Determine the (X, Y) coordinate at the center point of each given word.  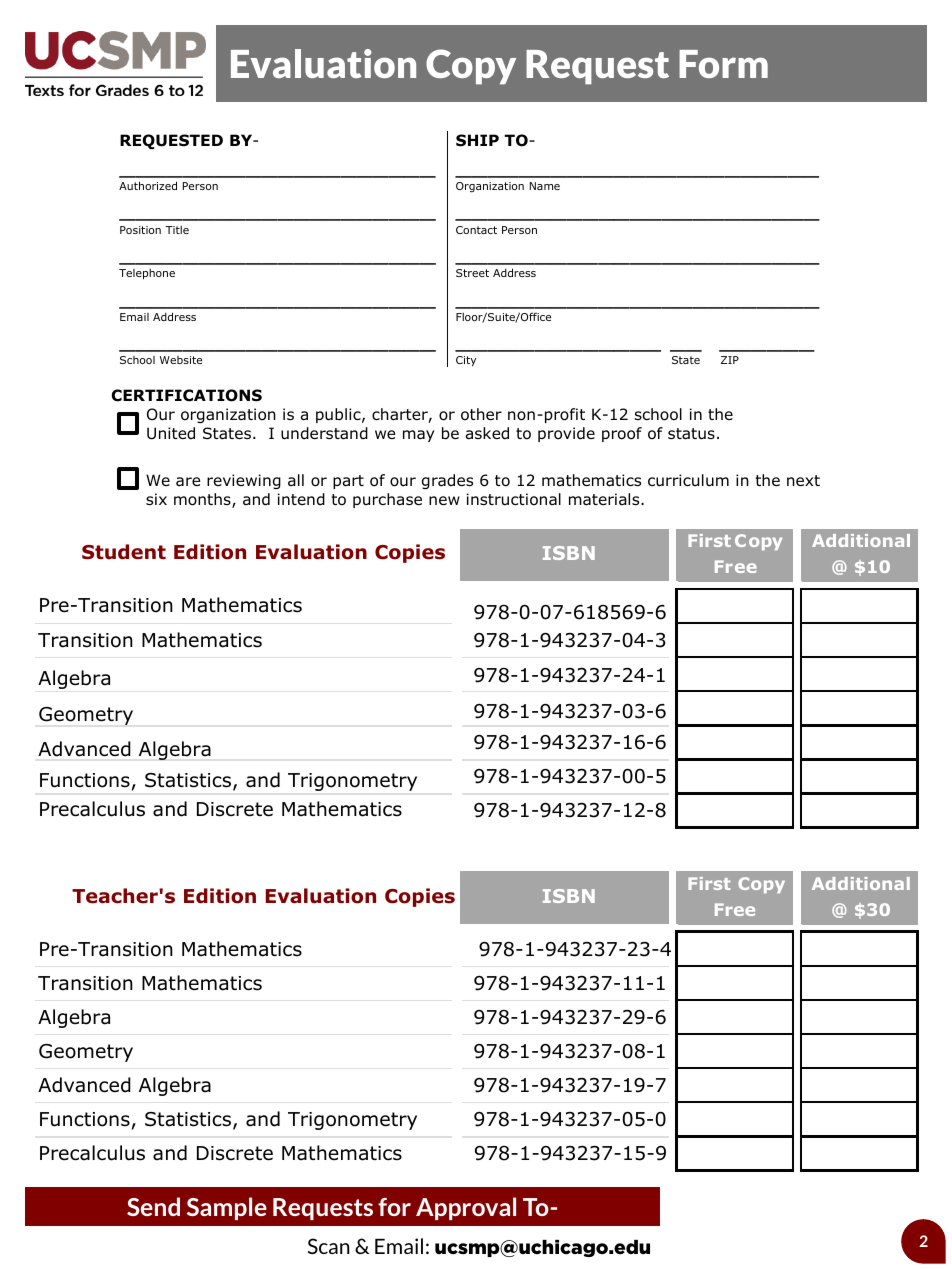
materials (605, 499)
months (203, 500)
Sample (227, 1208)
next (803, 480)
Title (177, 230)
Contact (476, 230)
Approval (466, 1208)
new (444, 500)
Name (545, 186)
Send (153, 1206)
